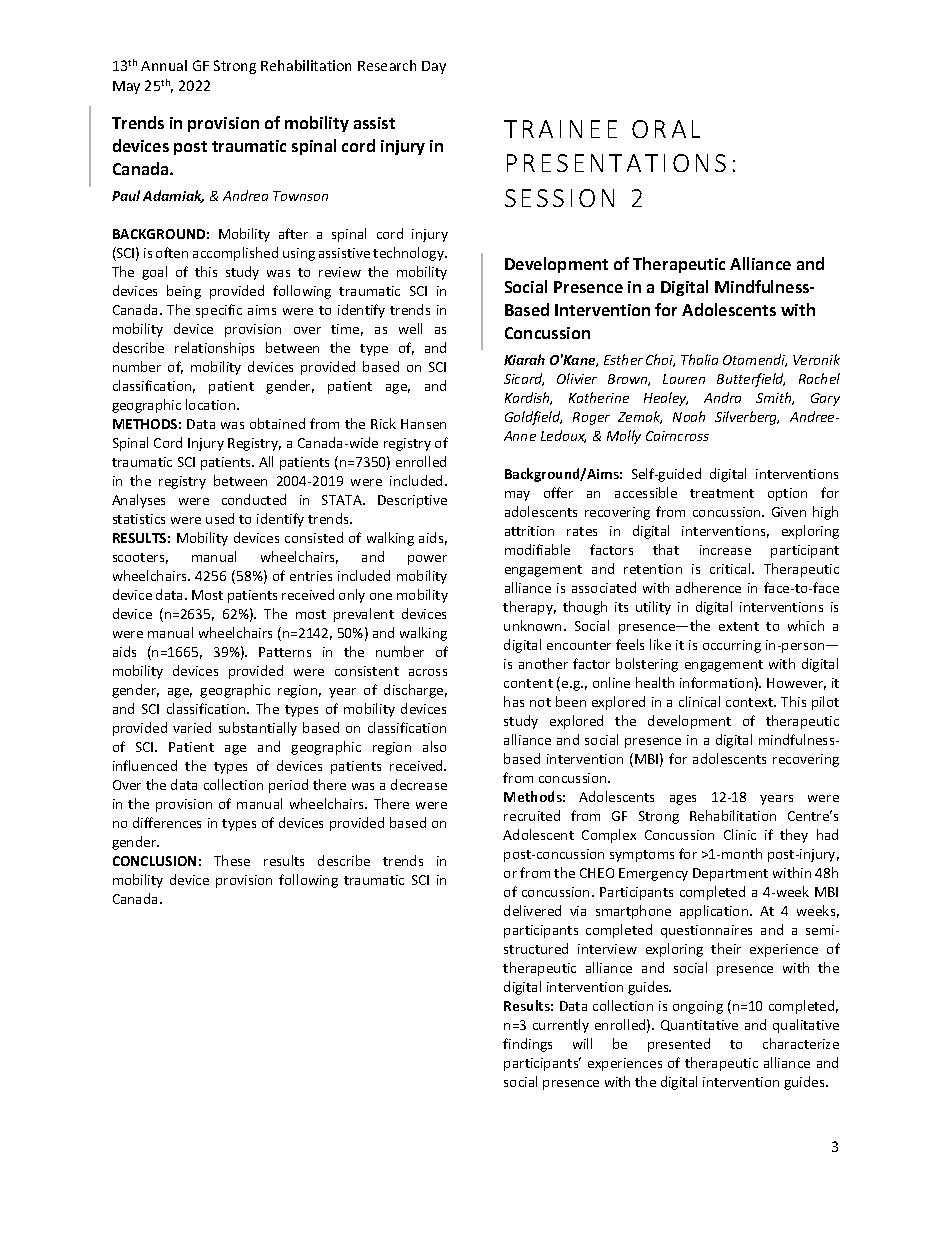  What do you see at coordinates (751, 702) in the page?
I see `context` at bounding box center [751, 702].
